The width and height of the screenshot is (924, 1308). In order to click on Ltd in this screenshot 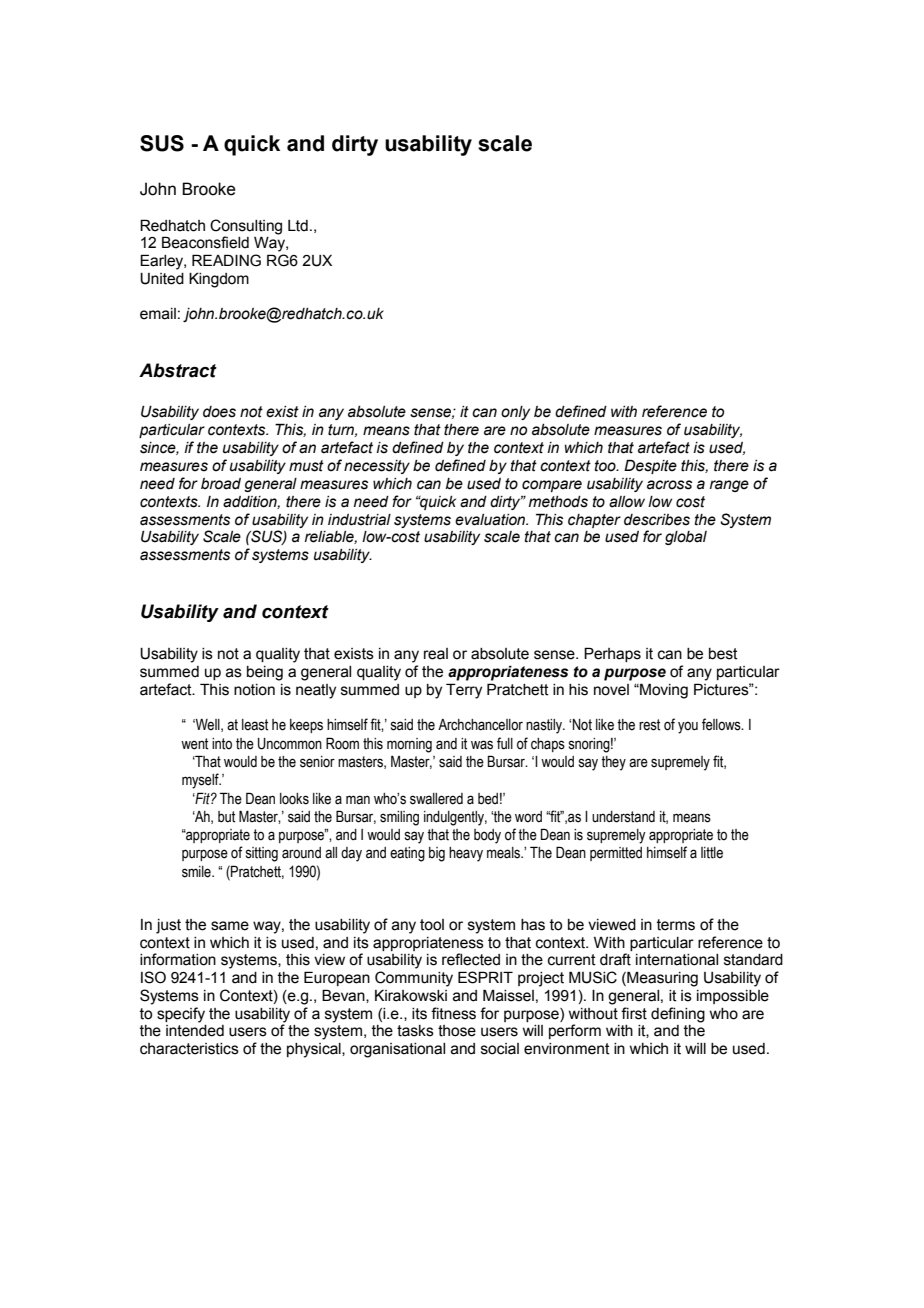, I will do `click(298, 226)`.
